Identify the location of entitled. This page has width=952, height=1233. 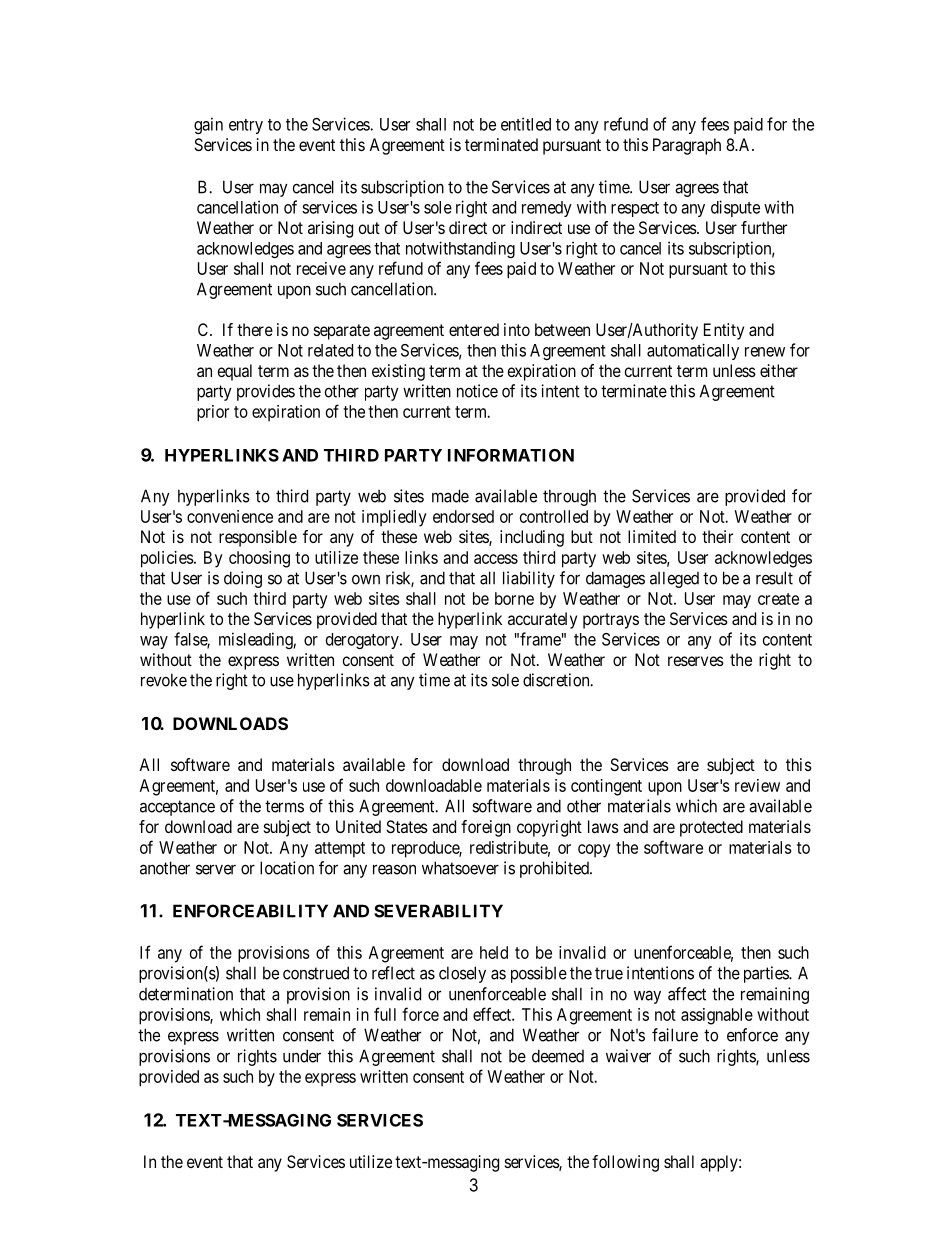
(526, 124).
